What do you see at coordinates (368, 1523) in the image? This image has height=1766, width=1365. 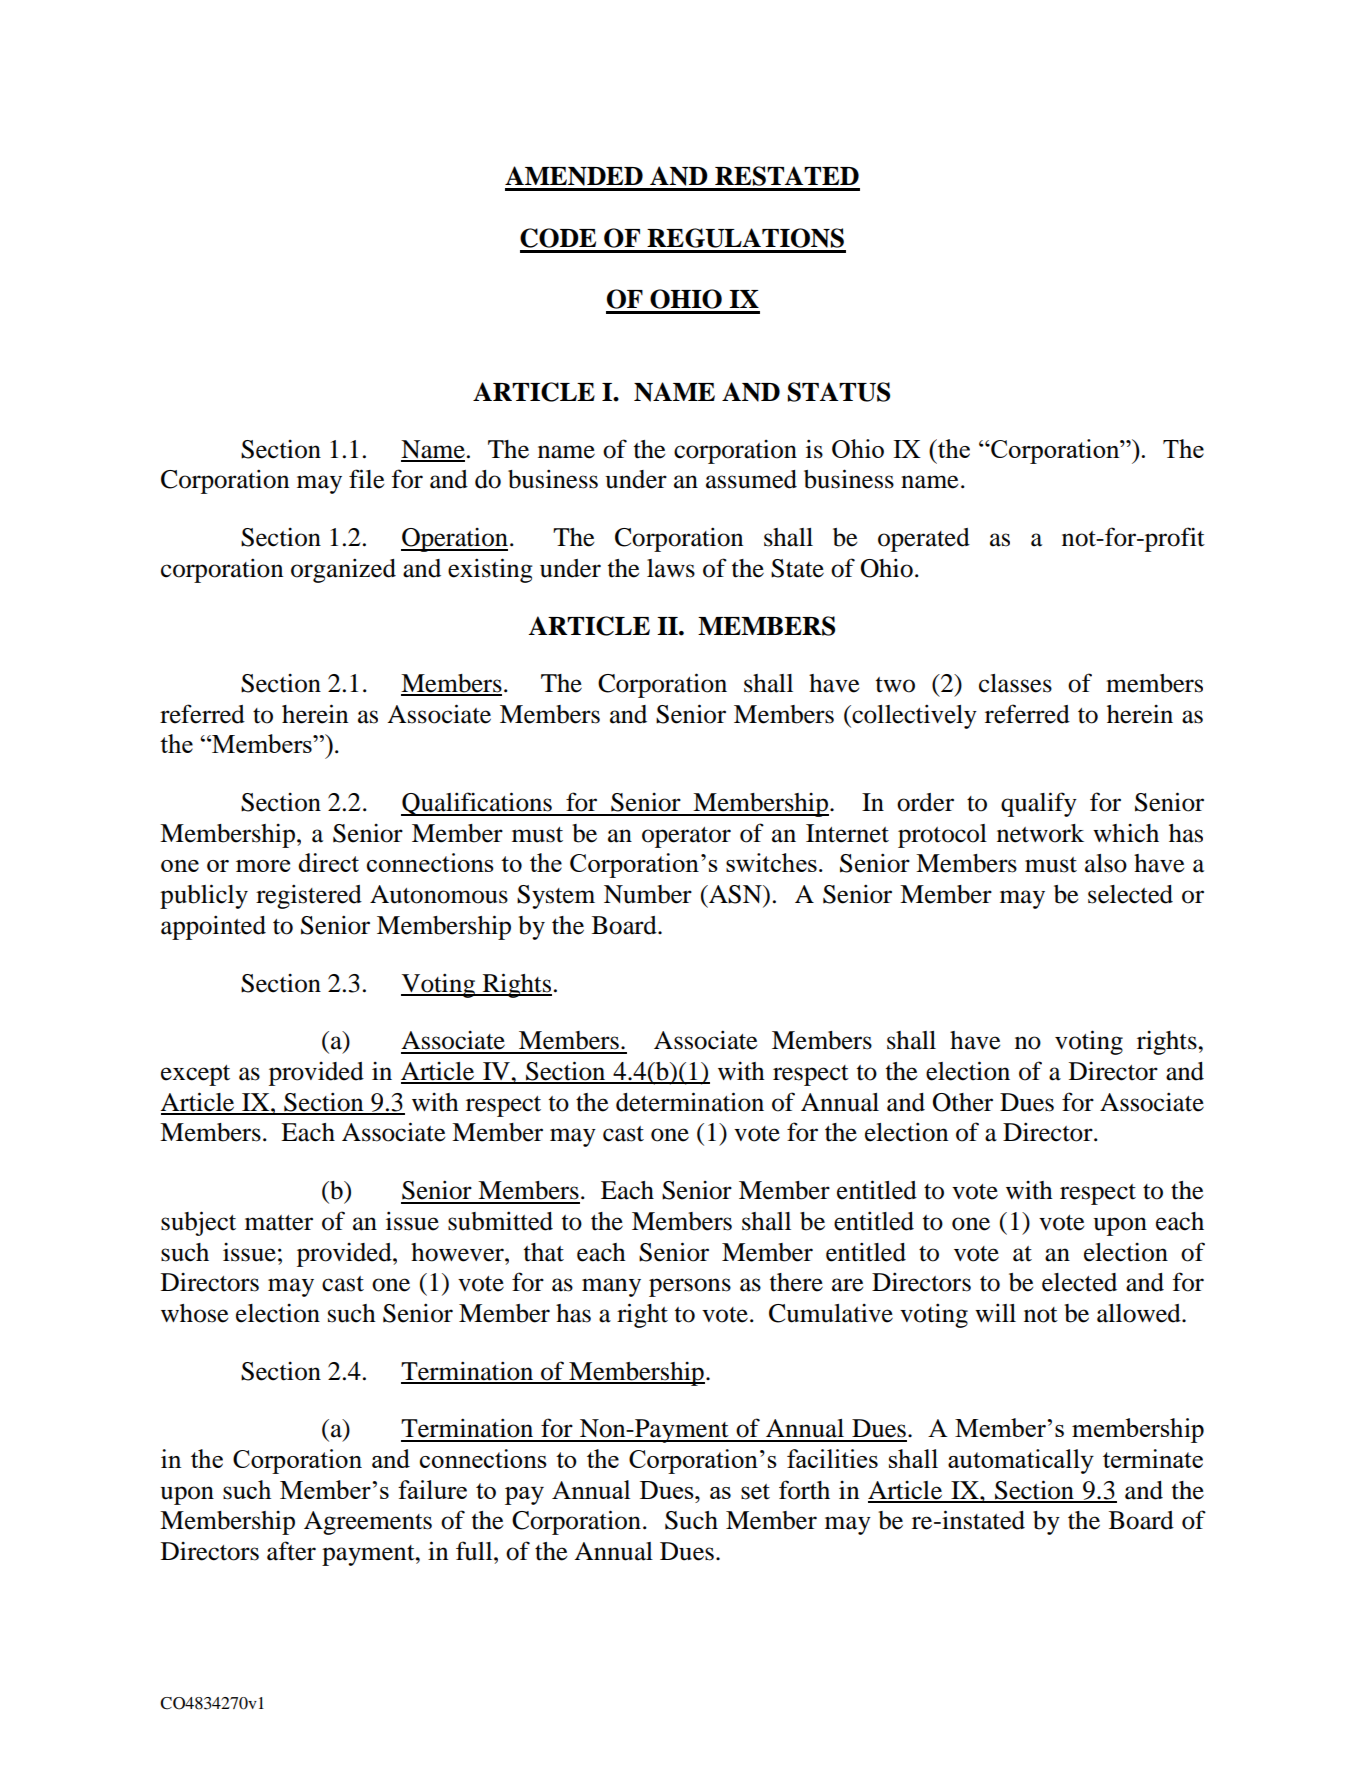 I see `Agreements` at bounding box center [368, 1523].
